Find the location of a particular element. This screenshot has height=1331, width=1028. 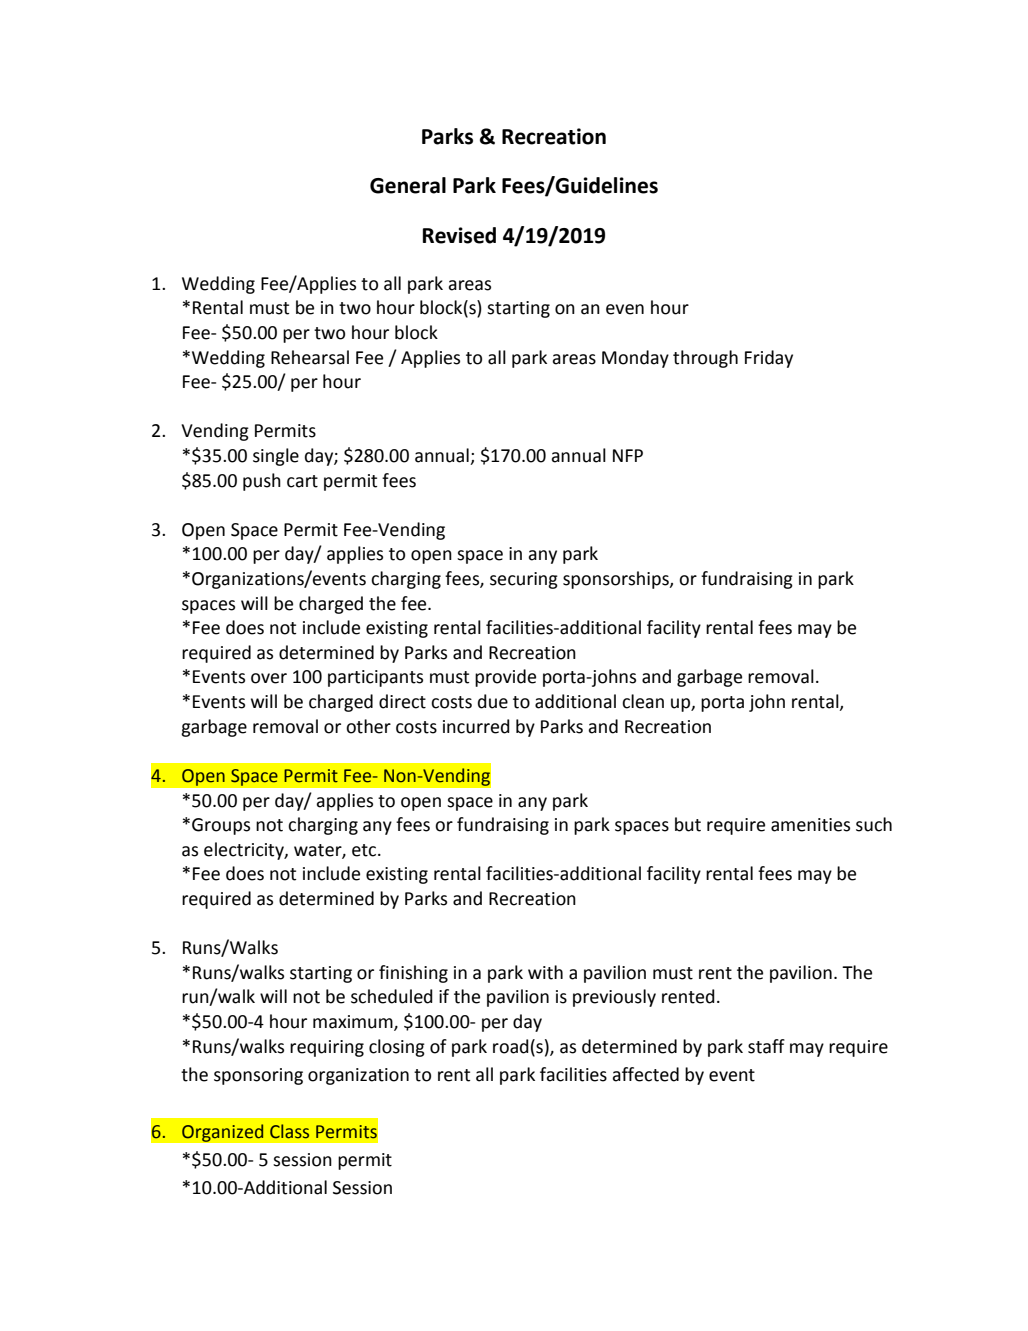

General is located at coordinates (408, 185).
